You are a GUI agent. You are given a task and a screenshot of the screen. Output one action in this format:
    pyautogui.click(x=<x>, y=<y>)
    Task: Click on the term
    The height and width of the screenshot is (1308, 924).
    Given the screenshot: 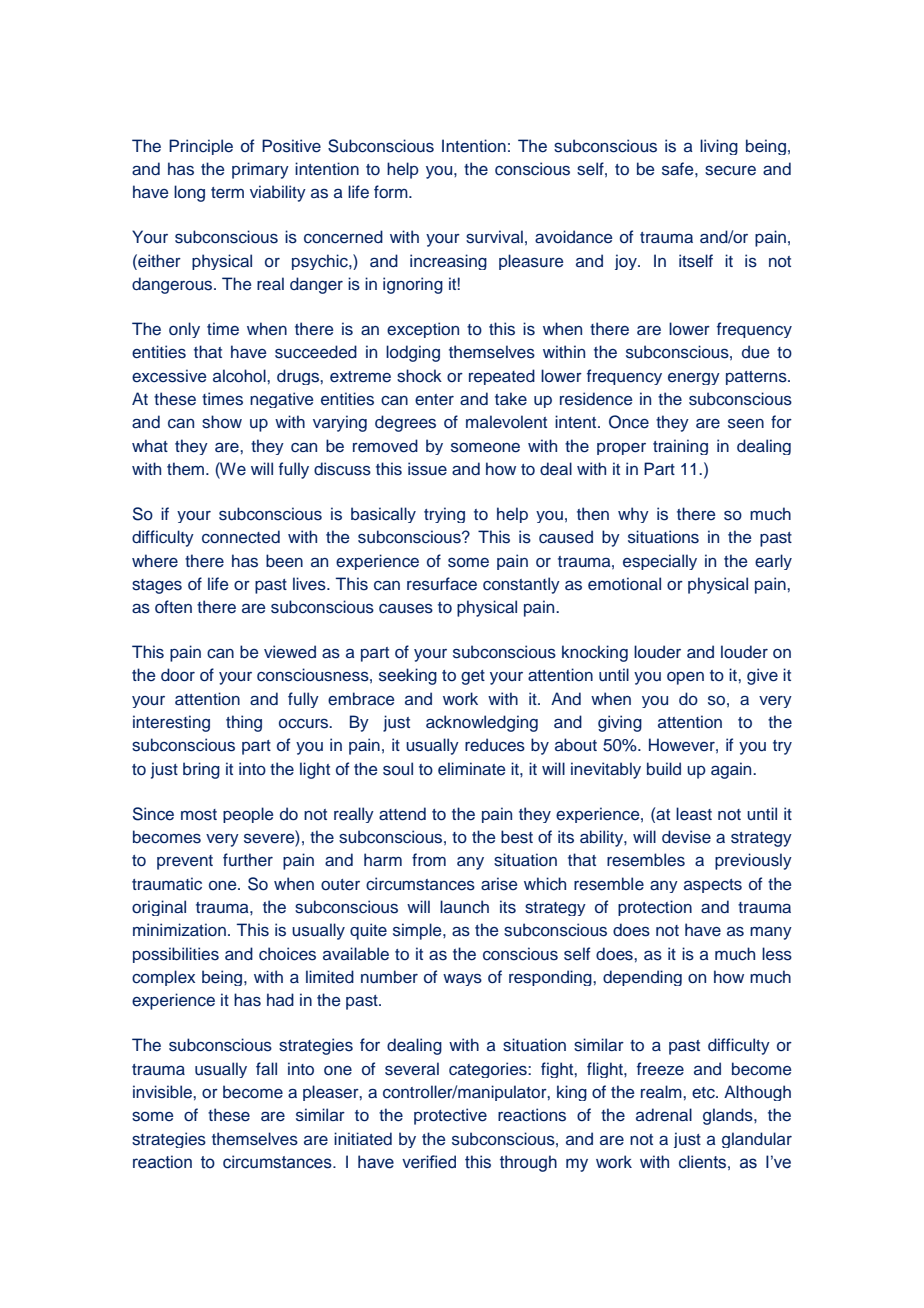 What is the action you would take?
    pyautogui.click(x=227, y=193)
